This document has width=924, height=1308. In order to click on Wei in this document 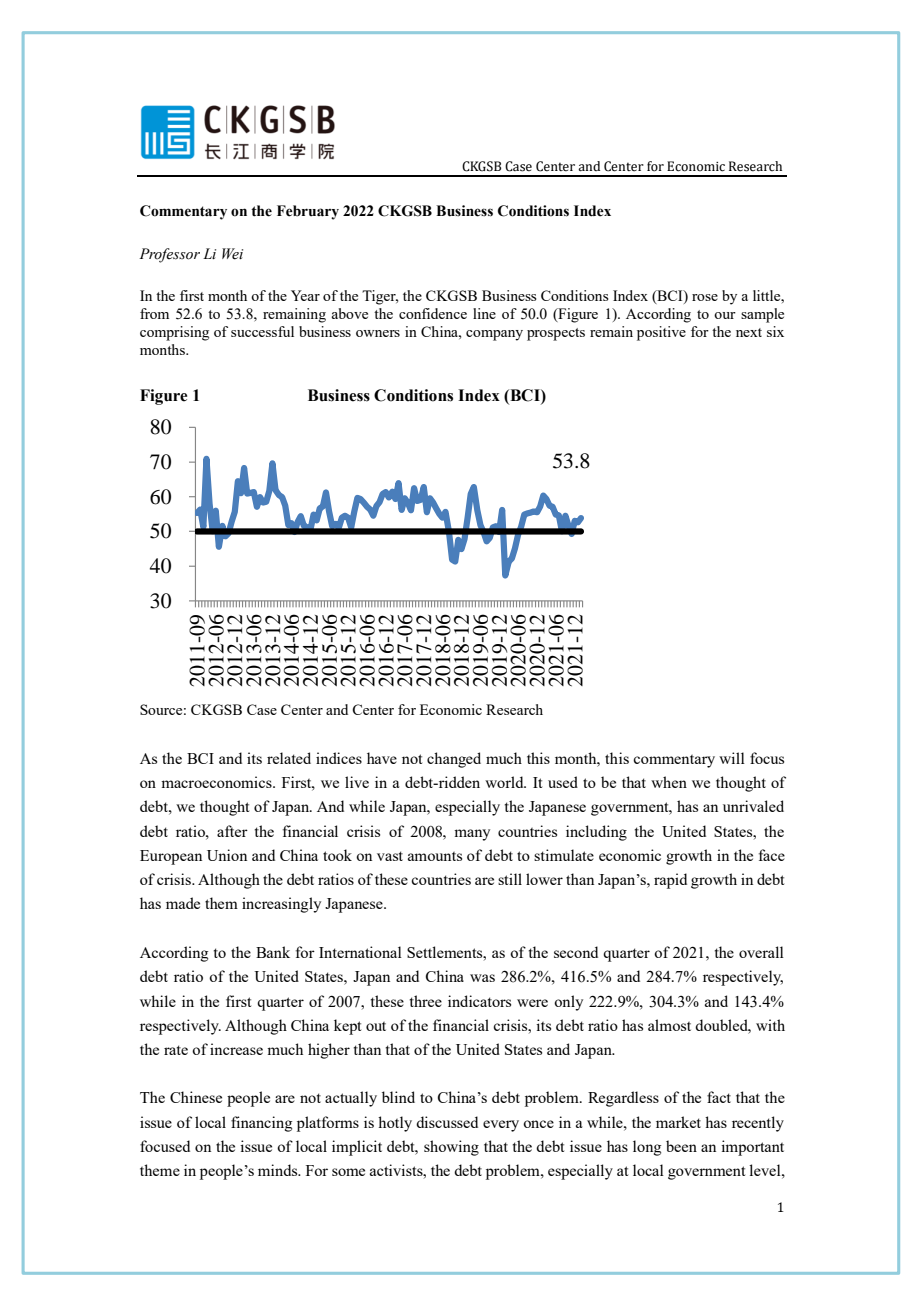, I will do `click(232, 254)`.
